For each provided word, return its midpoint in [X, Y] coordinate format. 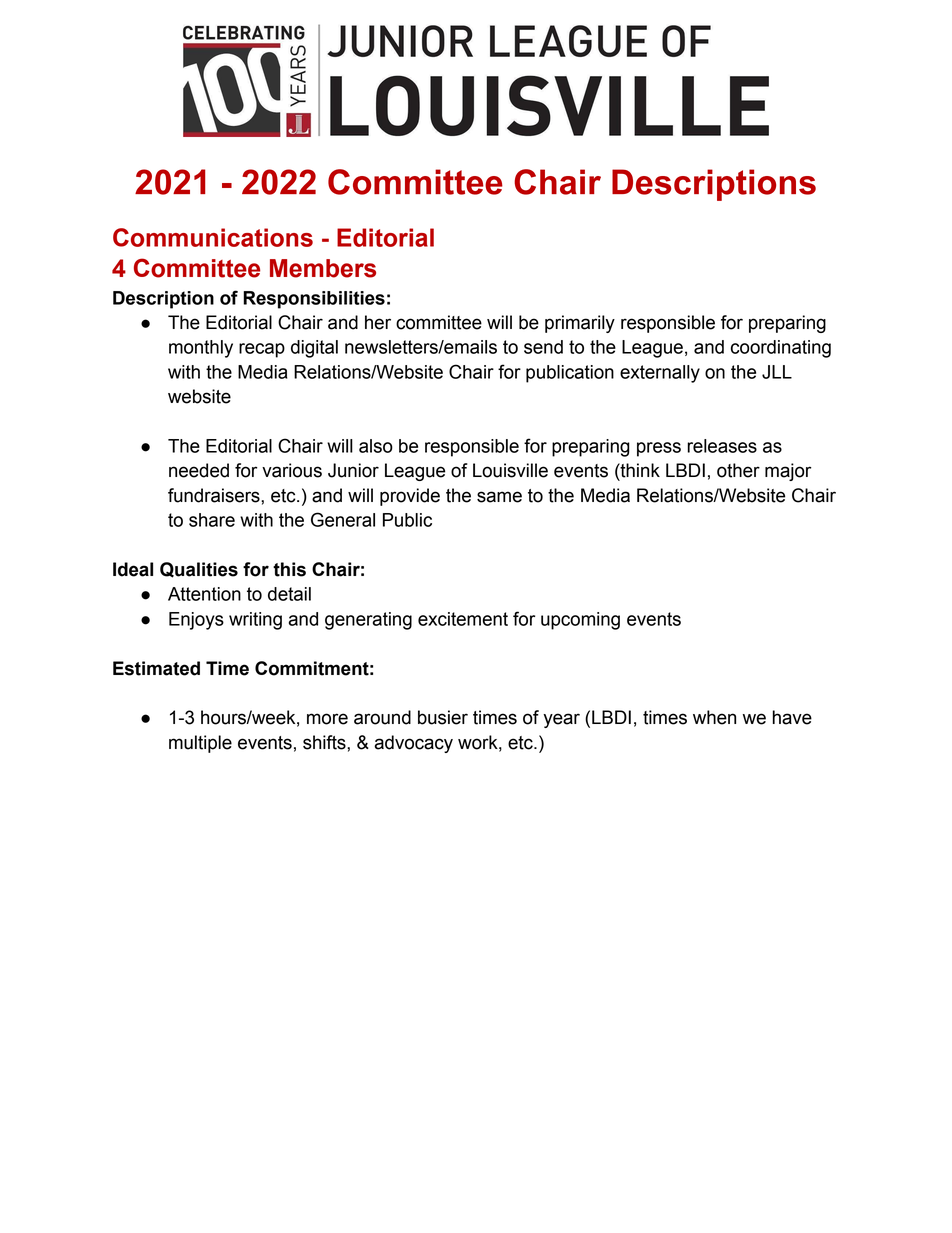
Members [323, 268]
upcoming [580, 621]
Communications [213, 237]
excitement [463, 619]
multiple [200, 744]
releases [722, 446]
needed [199, 470]
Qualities [199, 570]
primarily [580, 324]
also [376, 446]
